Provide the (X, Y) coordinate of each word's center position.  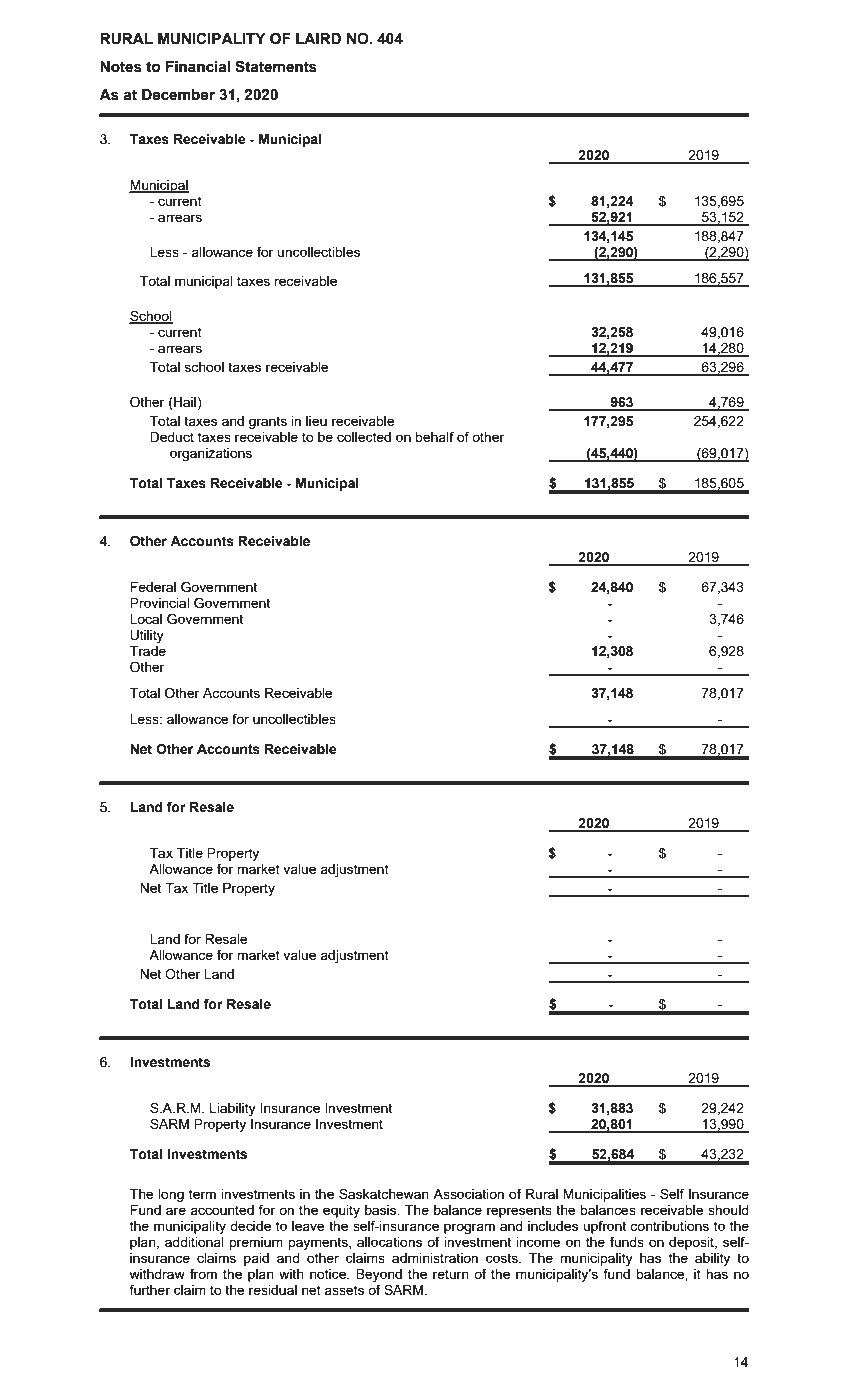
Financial (198, 67)
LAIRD (318, 38)
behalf (434, 436)
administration (435, 1258)
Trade (148, 651)
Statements (276, 66)
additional (194, 1242)
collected (364, 437)
